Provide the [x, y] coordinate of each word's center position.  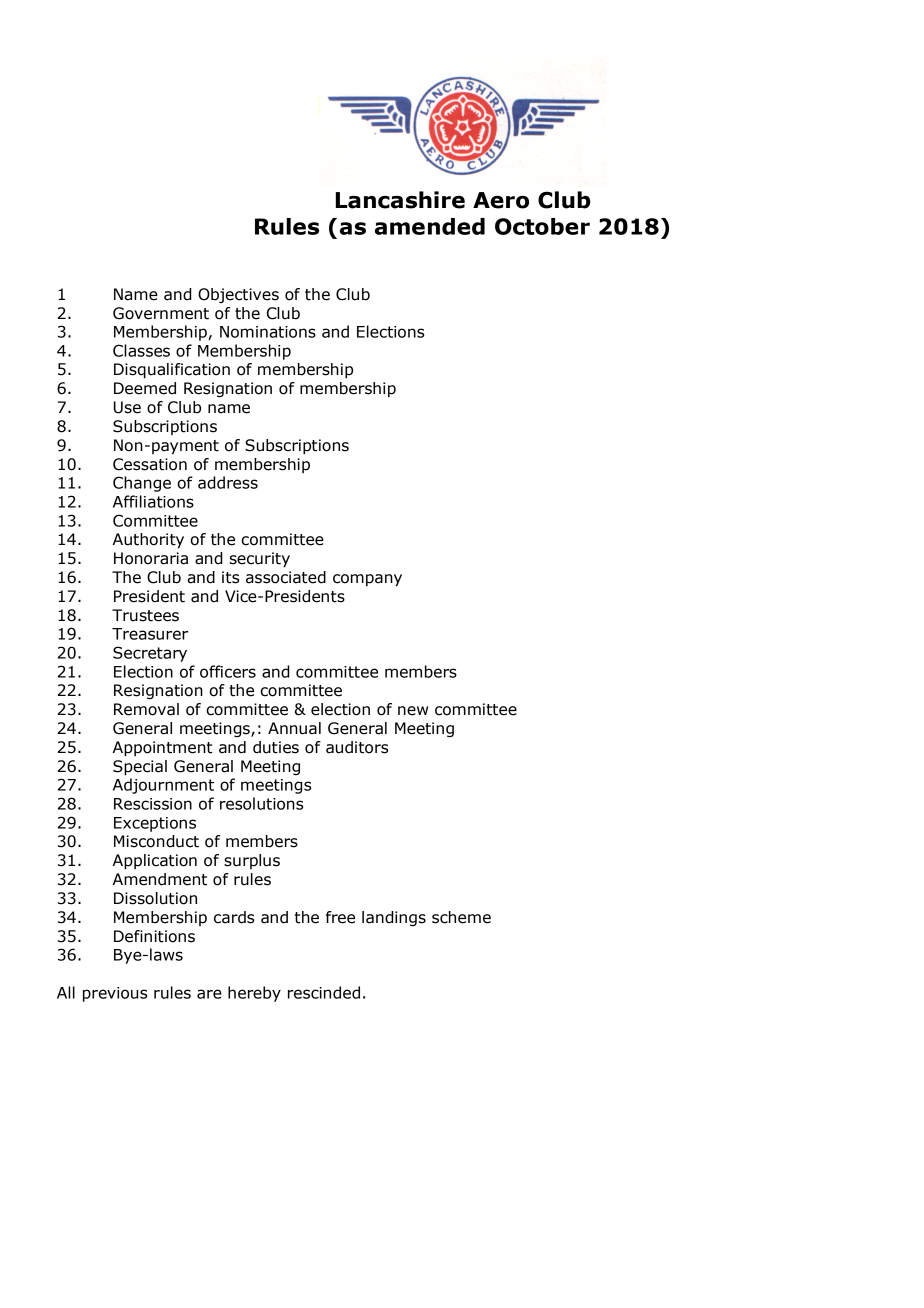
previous [115, 994]
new [413, 711]
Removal [146, 709]
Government [161, 313]
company [367, 580]
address [228, 482]
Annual [294, 728]
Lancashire [400, 200]
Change [142, 484]
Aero [501, 200]
